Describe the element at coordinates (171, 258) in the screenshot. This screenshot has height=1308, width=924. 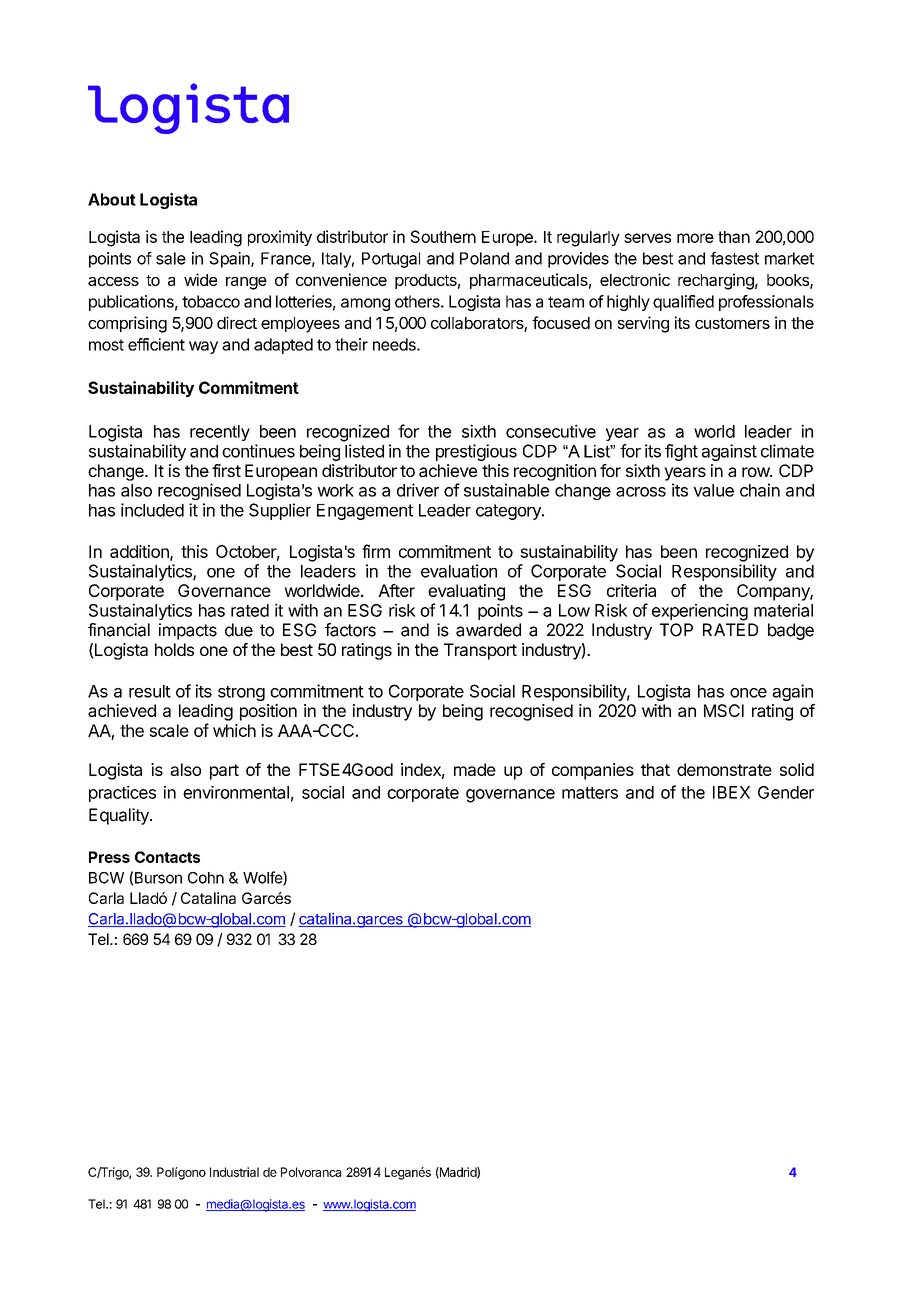
I see `sale` at that location.
